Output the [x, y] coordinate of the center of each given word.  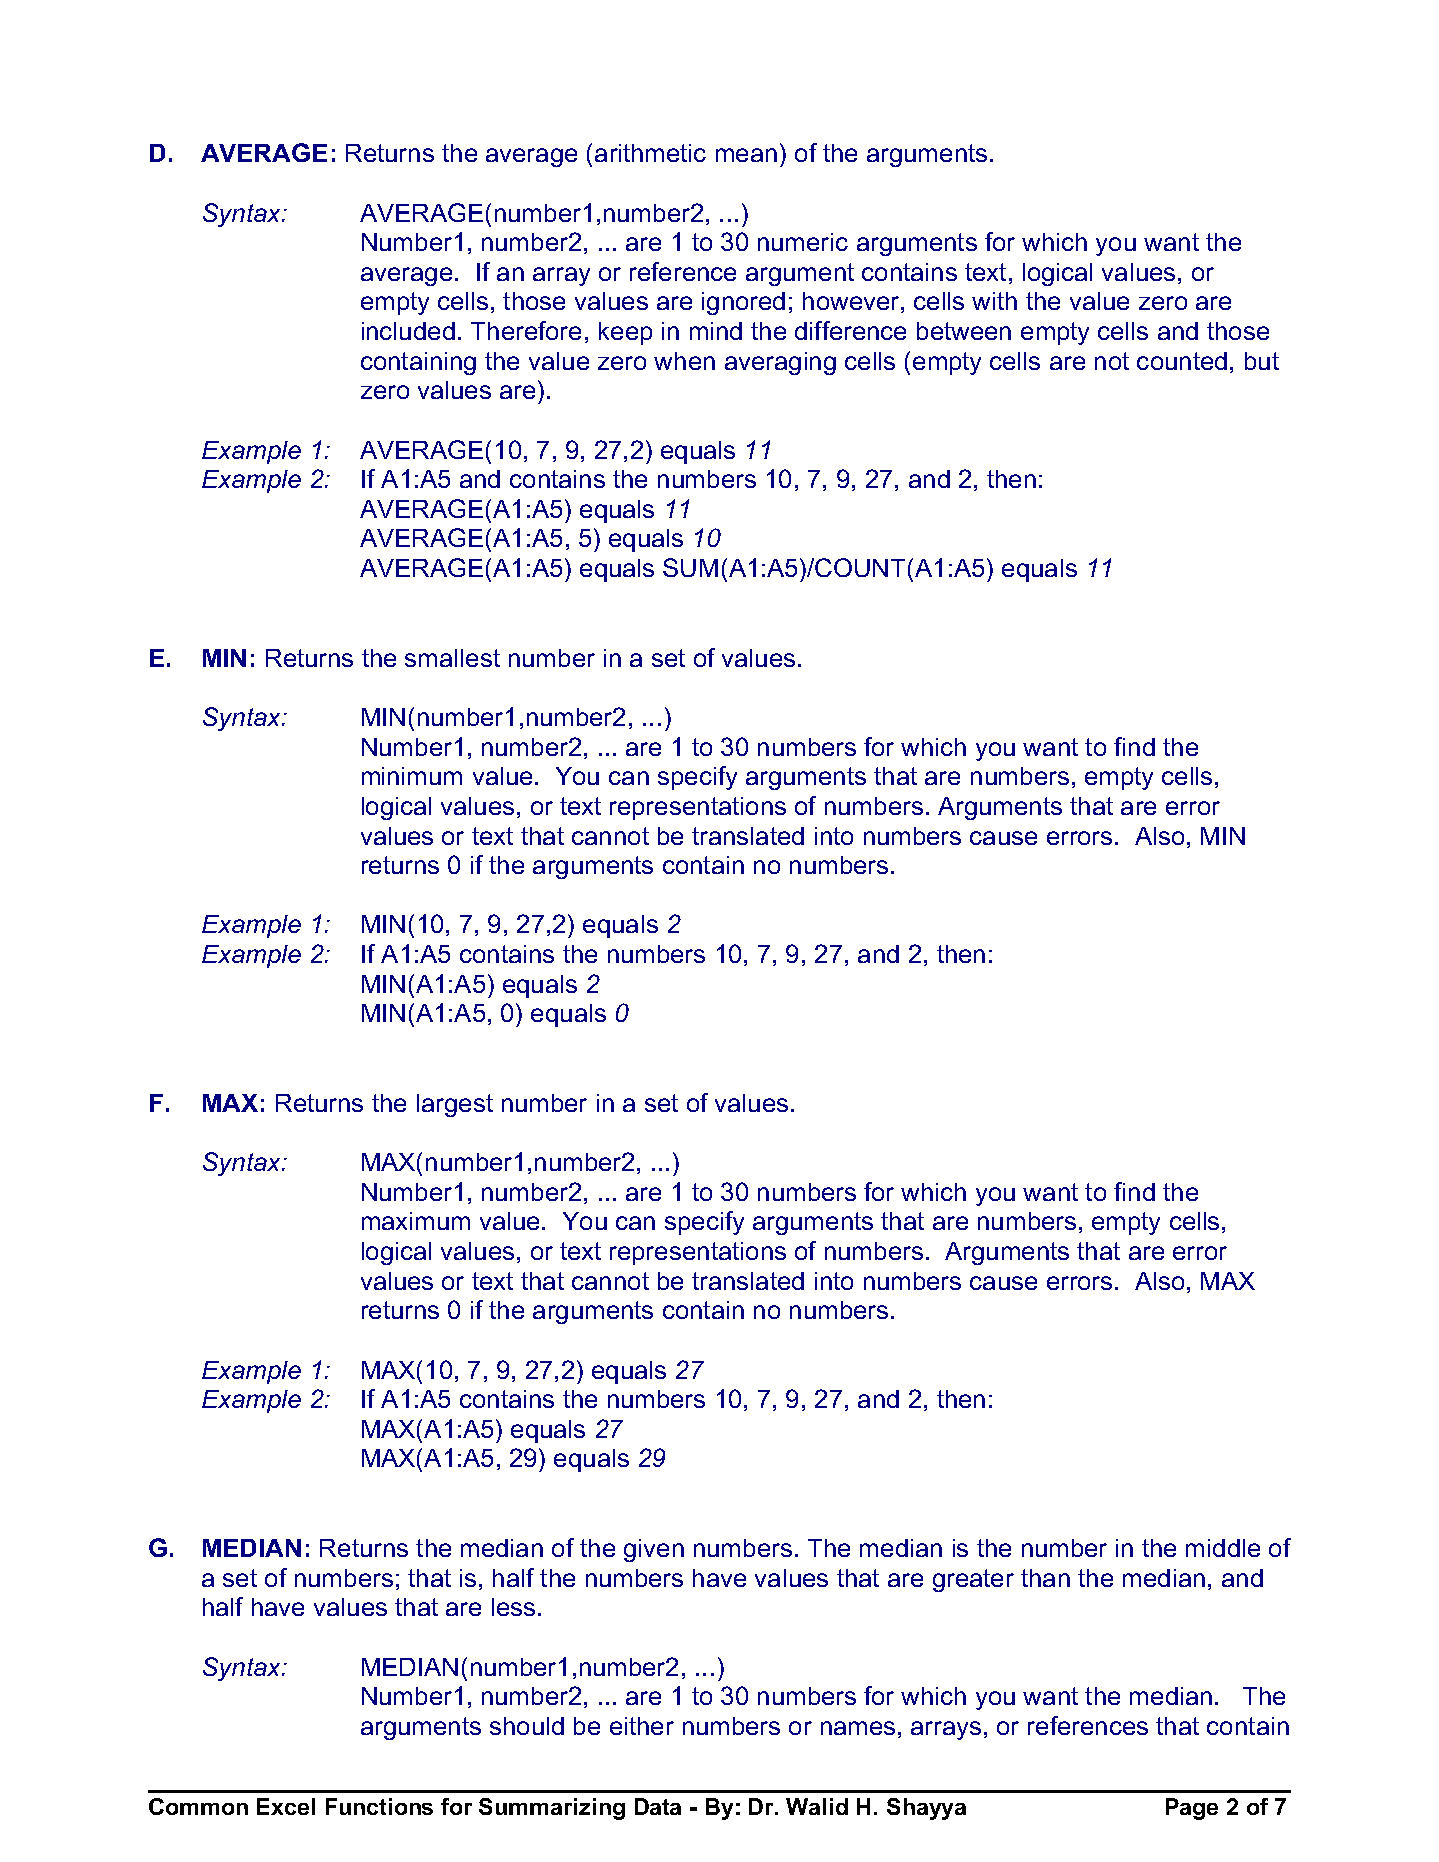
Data [658, 1806]
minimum [412, 776]
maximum [416, 1221]
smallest [452, 658]
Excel [286, 1806]
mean [746, 155]
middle [1223, 1548]
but [1262, 361]
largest [455, 1105]
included [408, 331]
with [994, 301]
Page [1192, 1809]
